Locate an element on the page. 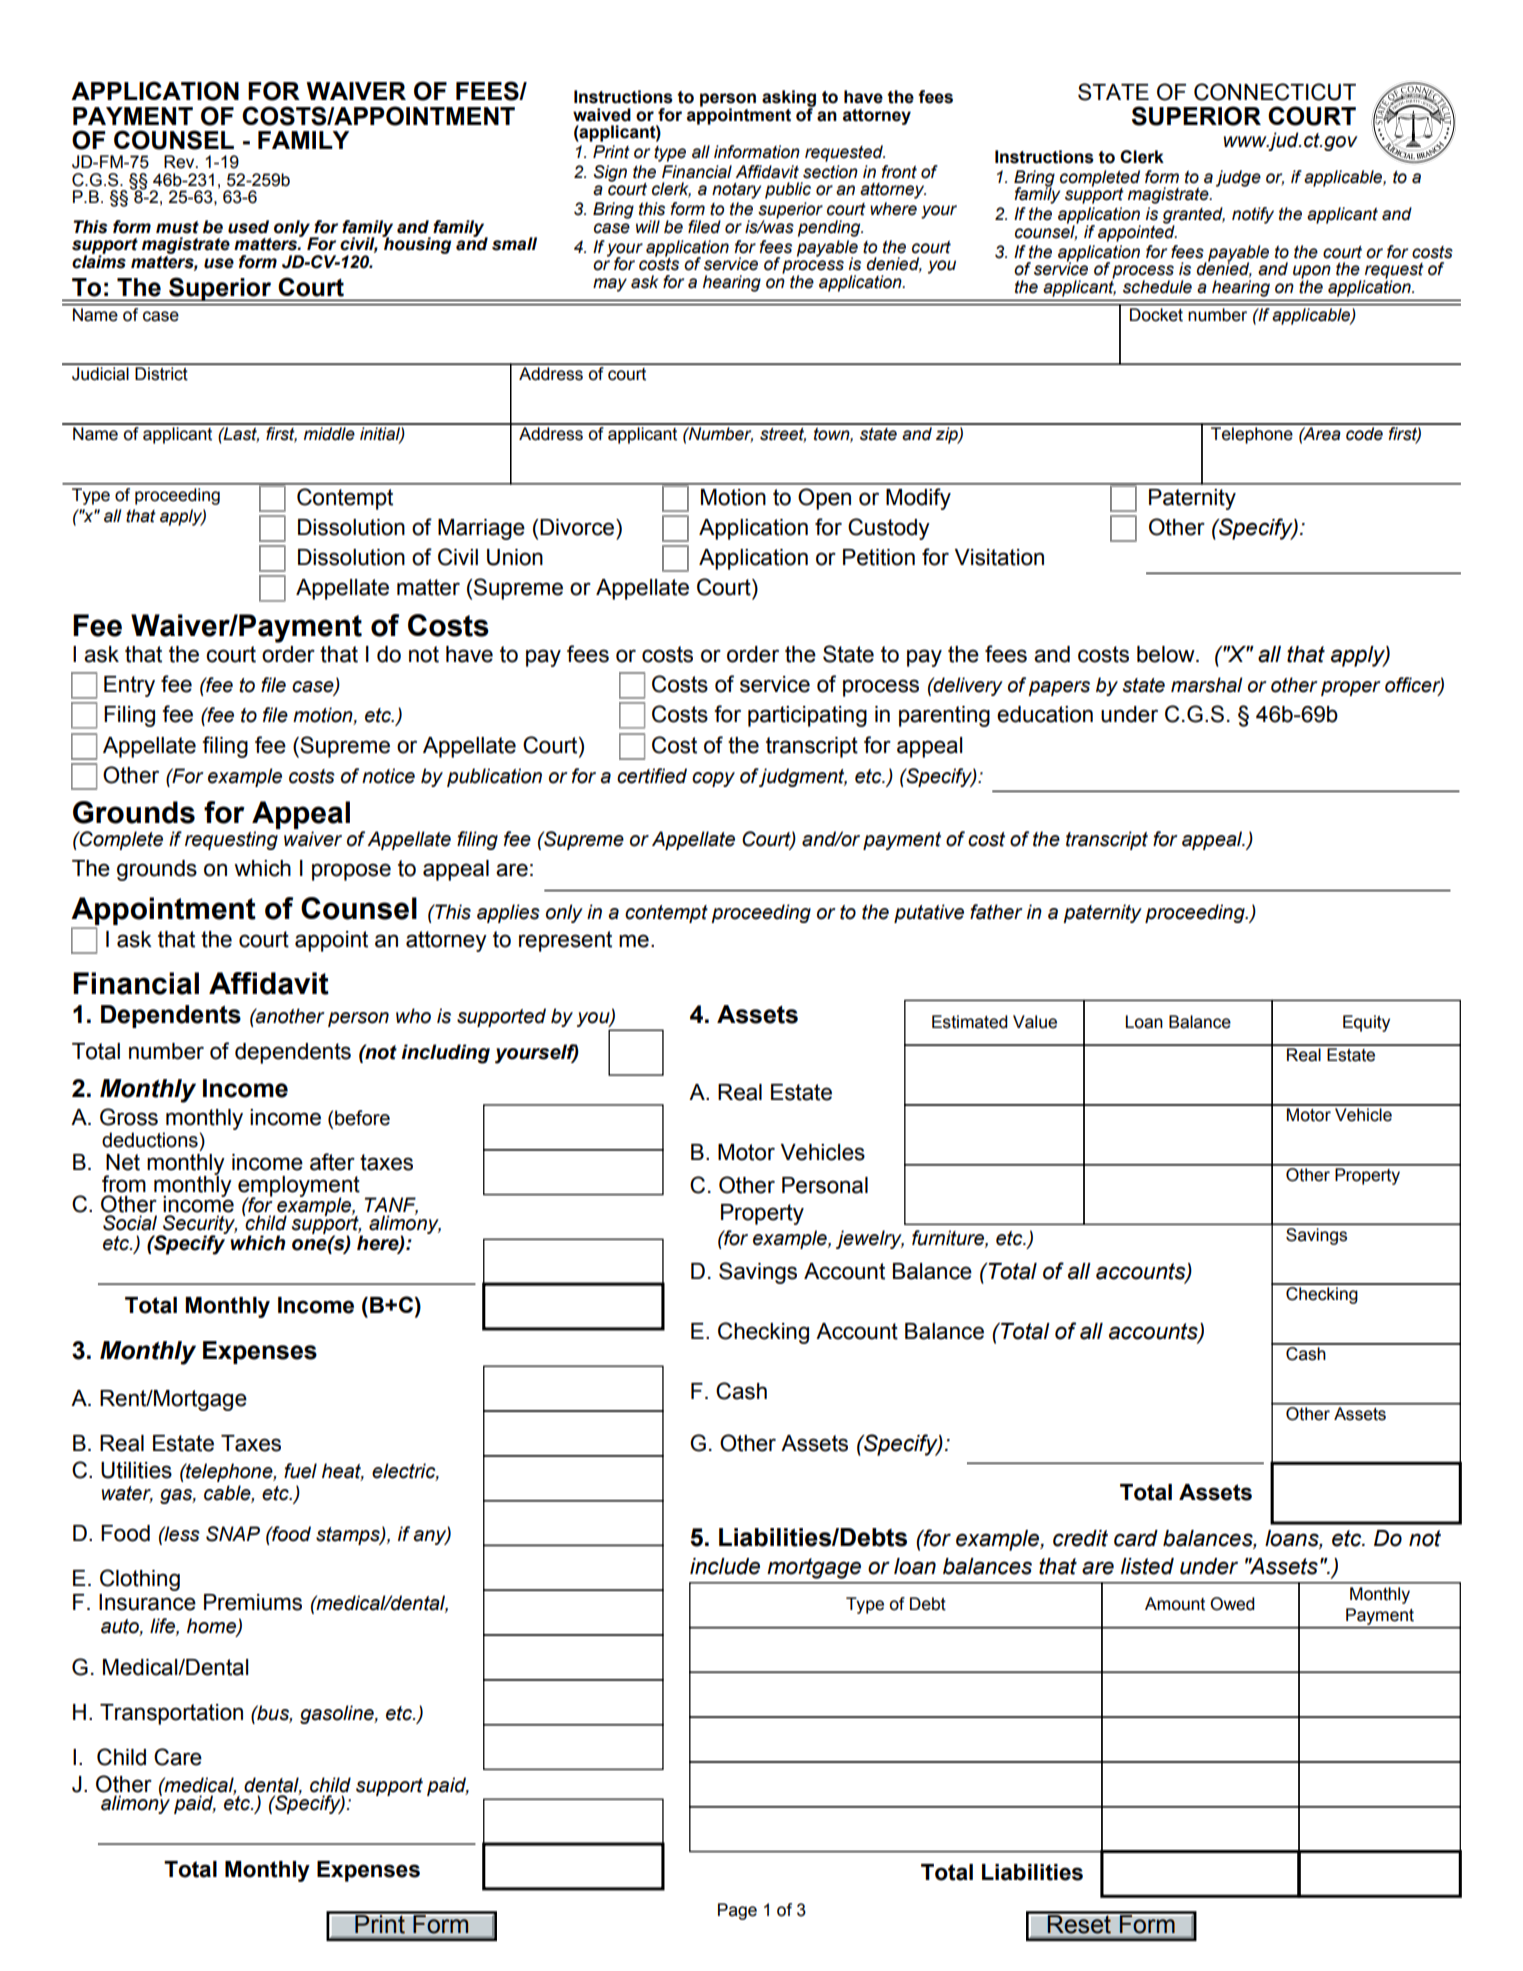 This document has width=1523, height=1971. Open is located at coordinates (824, 499).
